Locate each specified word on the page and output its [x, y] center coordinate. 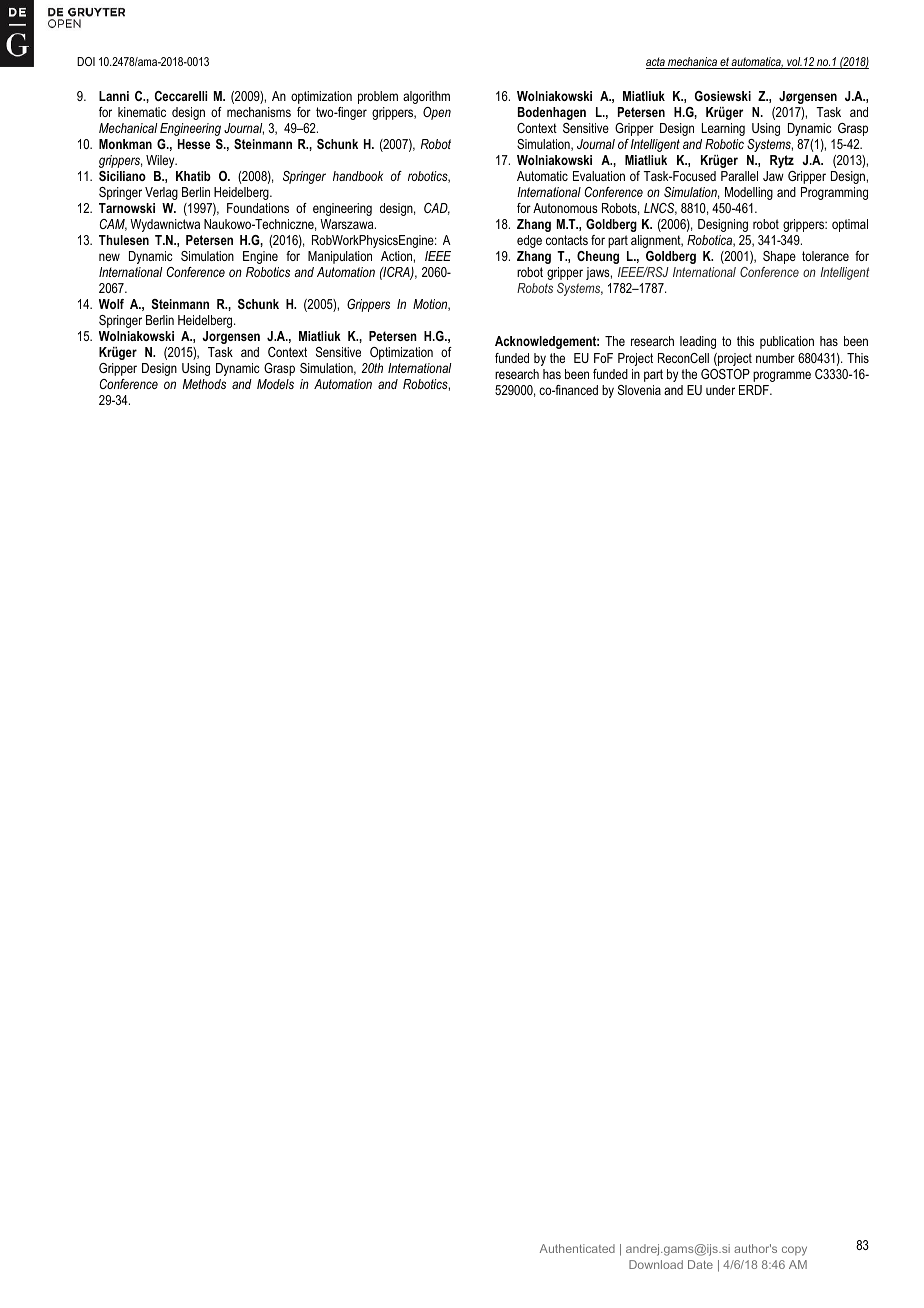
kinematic [142, 112]
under [720, 390]
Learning [723, 129]
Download [656, 1264]
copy [794, 1251]
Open [437, 113]
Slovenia [639, 390]
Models [275, 384]
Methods [204, 384]
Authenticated [577, 1248]
